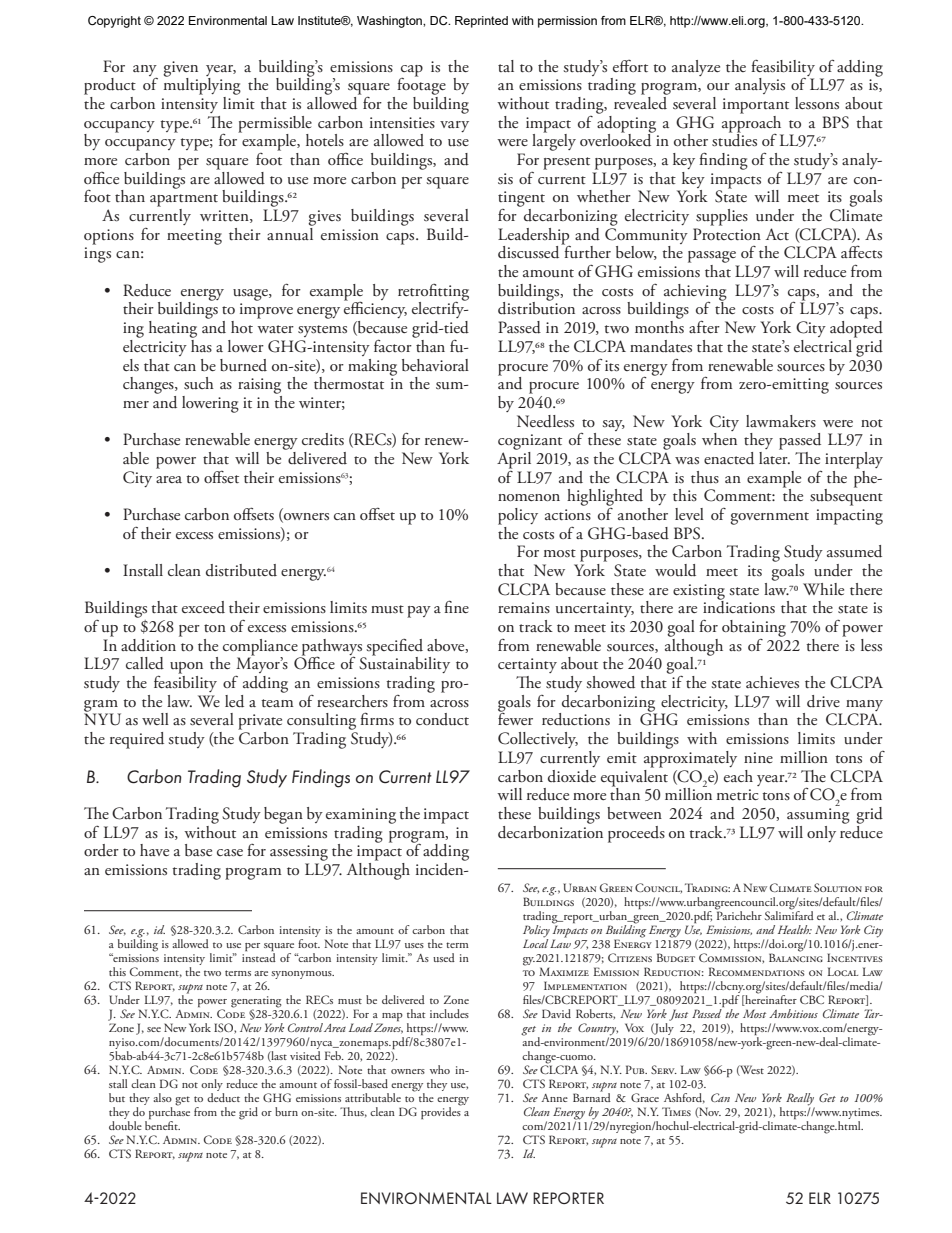  Describe the element at coordinates (756, 106) in the image. I see `important` at that location.
